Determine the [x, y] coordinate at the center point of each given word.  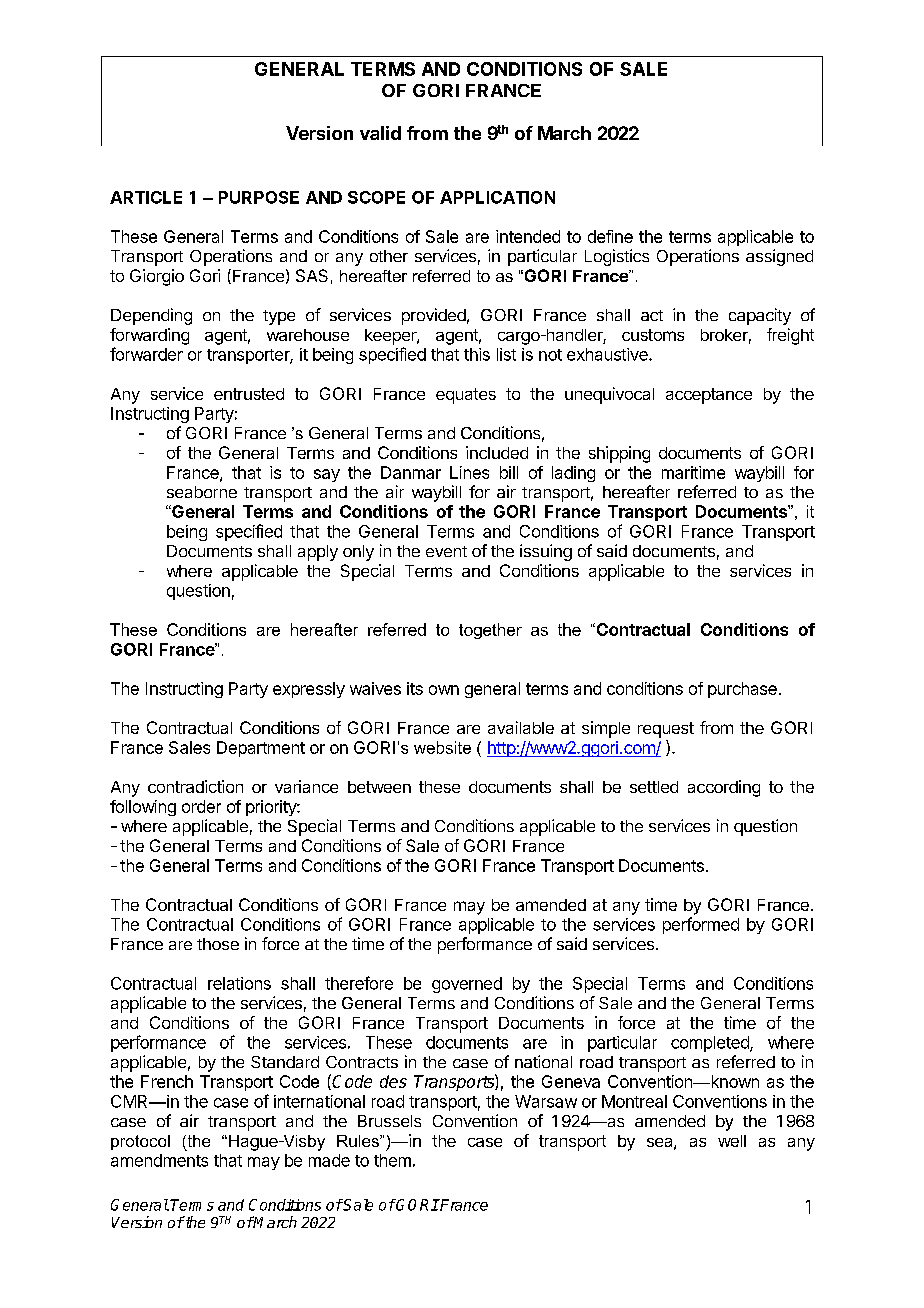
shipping [619, 454]
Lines [469, 472]
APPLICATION [497, 197]
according [724, 788]
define [610, 236]
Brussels [389, 1121]
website [442, 747]
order [201, 806]
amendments [159, 1160]
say [327, 475]
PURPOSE [259, 197]
